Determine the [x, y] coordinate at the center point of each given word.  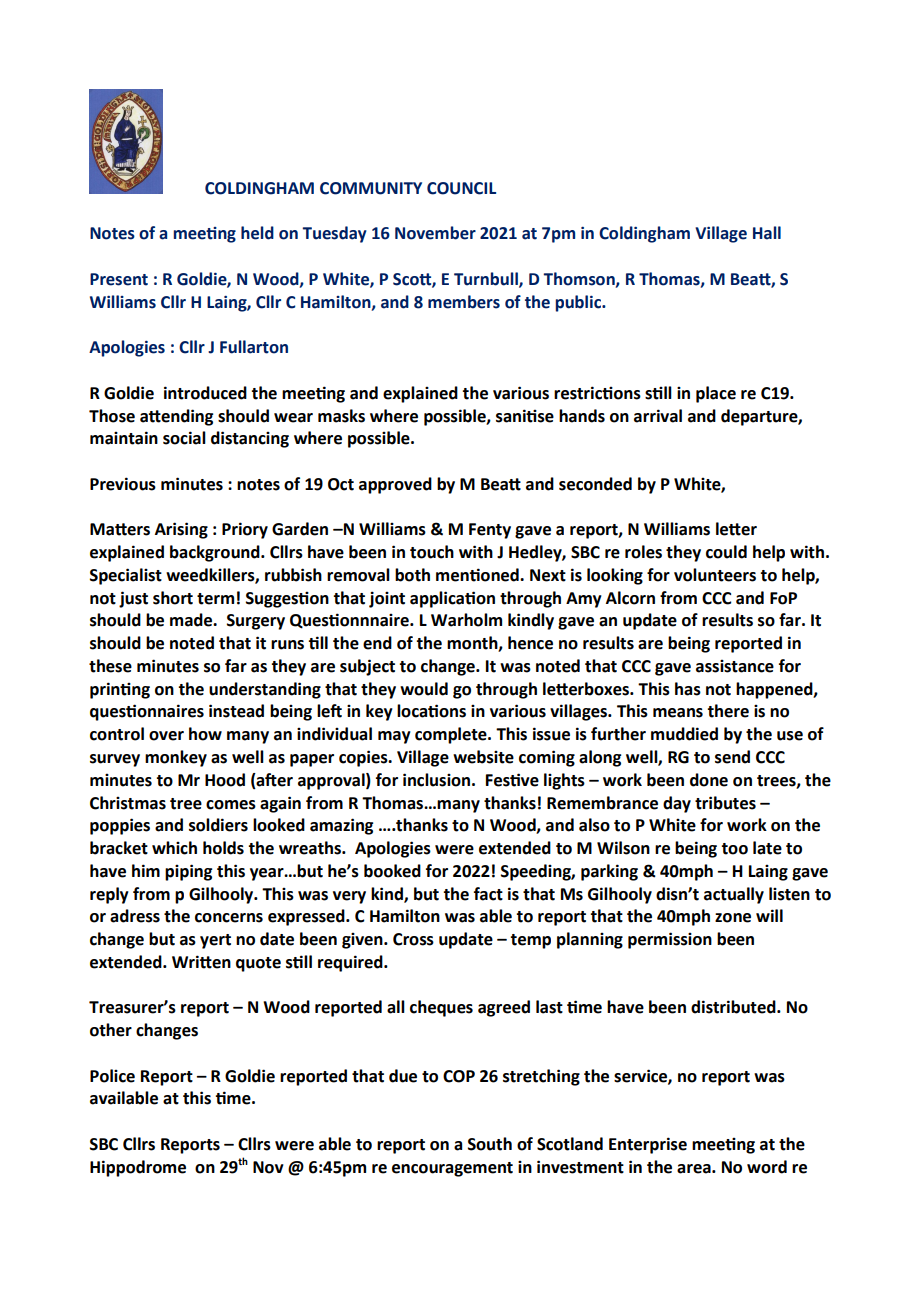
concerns [229, 918]
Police [112, 1076]
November [435, 233]
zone [733, 918]
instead [236, 711]
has [688, 689]
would [424, 689]
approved [395, 485]
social [184, 438]
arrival [658, 416]
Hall [767, 233]
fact [488, 894]
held [257, 233]
